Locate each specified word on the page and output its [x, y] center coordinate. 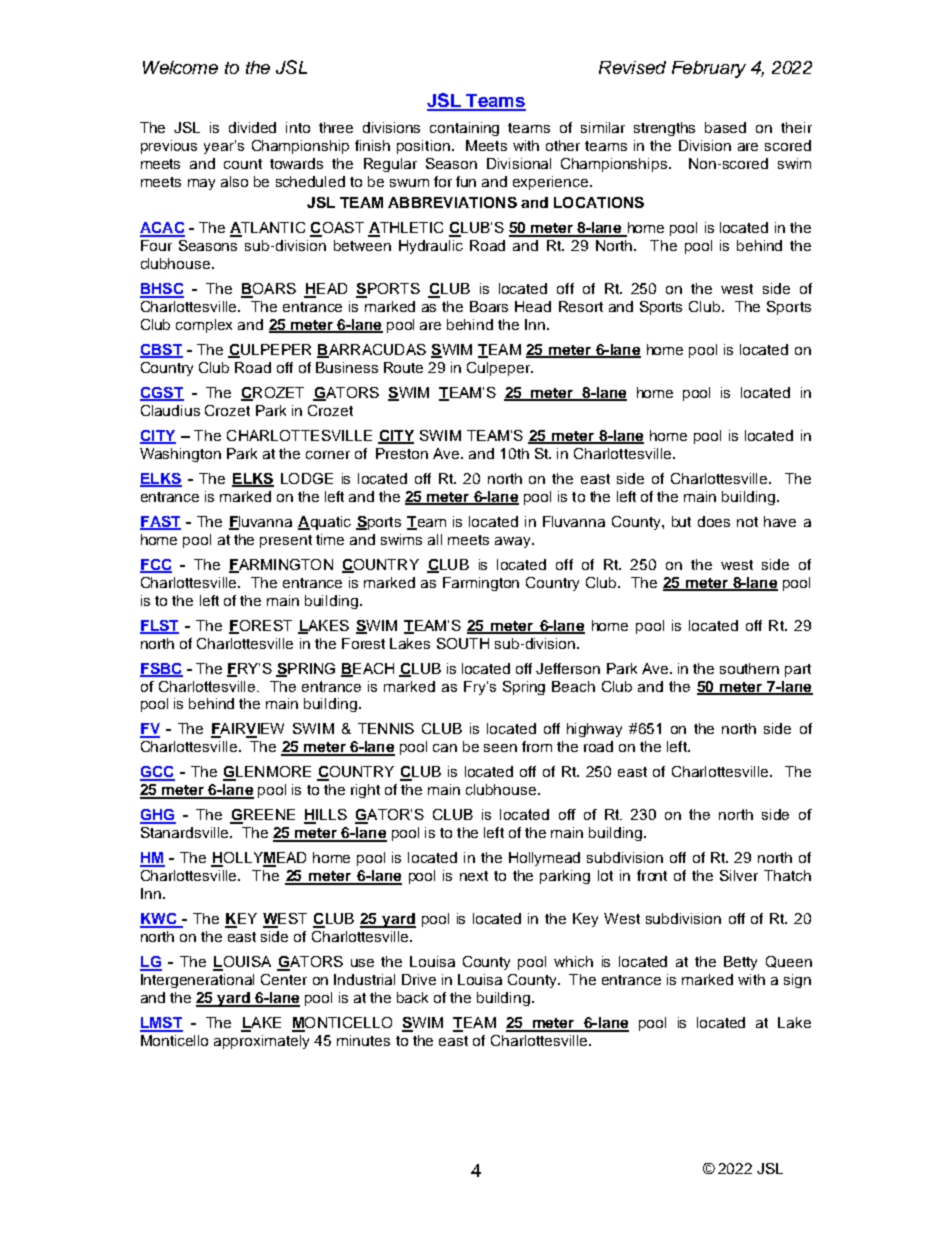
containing [464, 129]
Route [403, 367]
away [514, 542]
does [714, 521]
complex [204, 326]
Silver [739, 875]
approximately [261, 1042]
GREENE [262, 816]
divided [252, 127]
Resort [581, 306]
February [709, 69]
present [286, 541]
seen [500, 748]
